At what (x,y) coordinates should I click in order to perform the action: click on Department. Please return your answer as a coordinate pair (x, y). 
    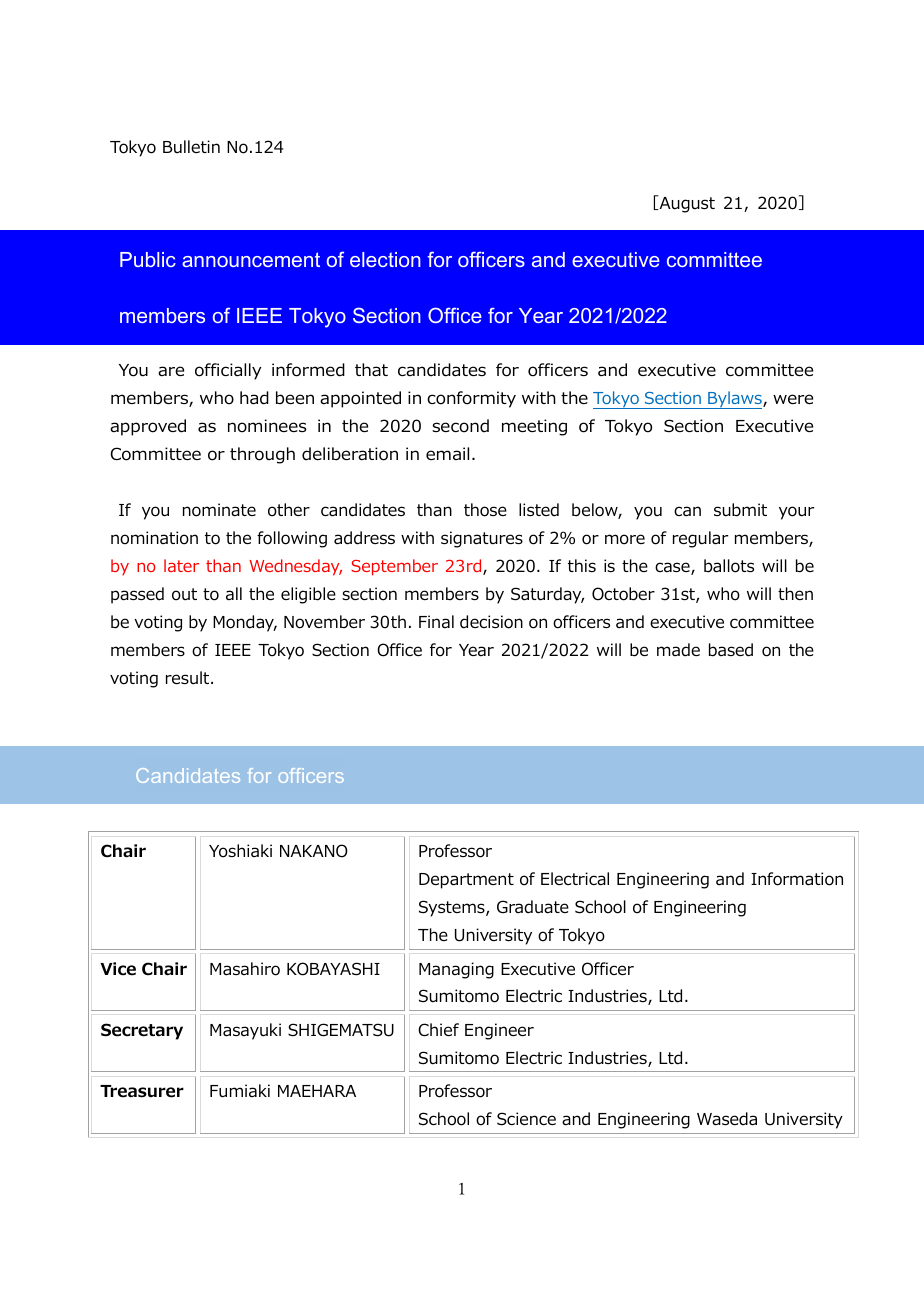
    Looking at the image, I should click on (466, 881).
